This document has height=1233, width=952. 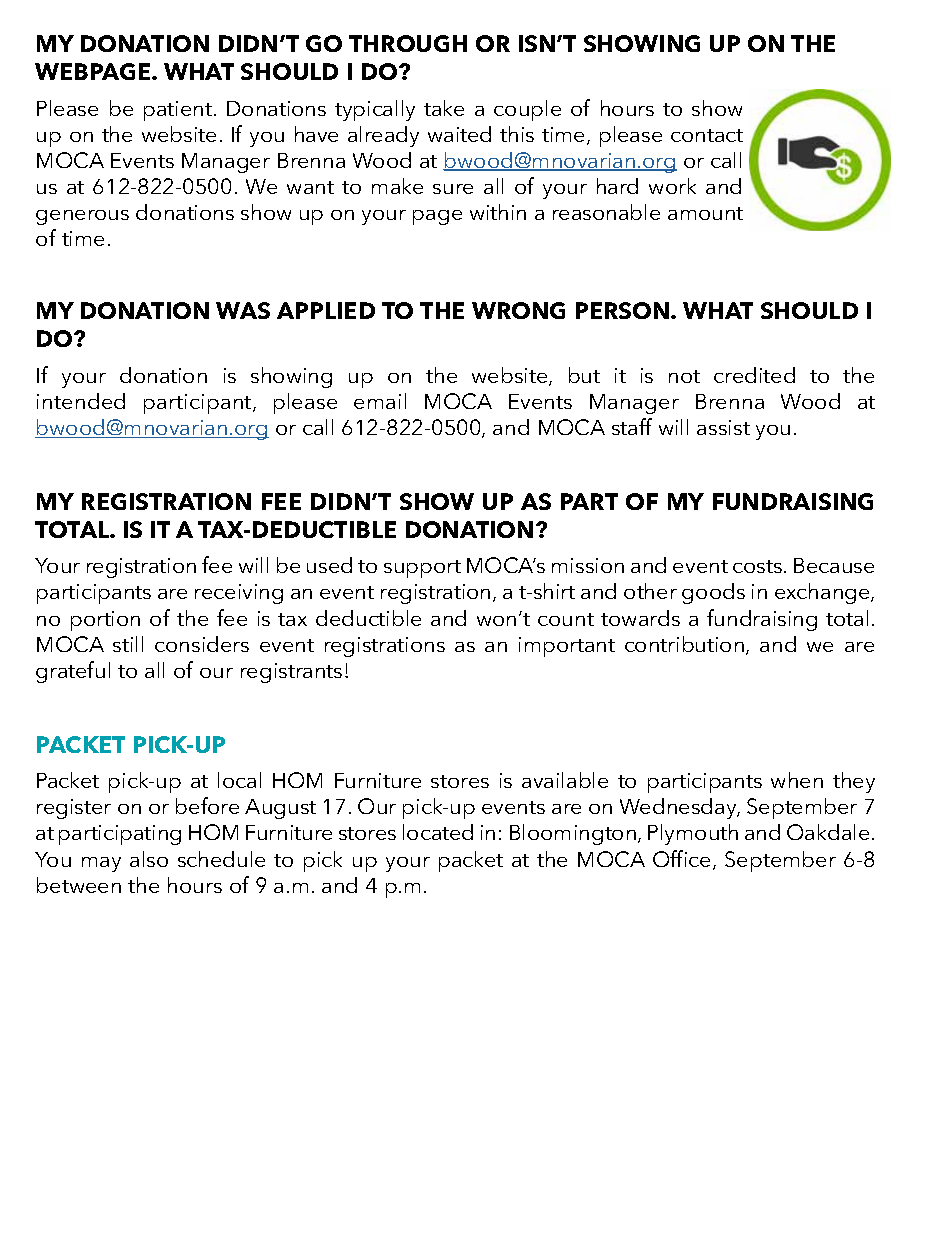 I want to click on receiving, so click(x=239, y=594).
